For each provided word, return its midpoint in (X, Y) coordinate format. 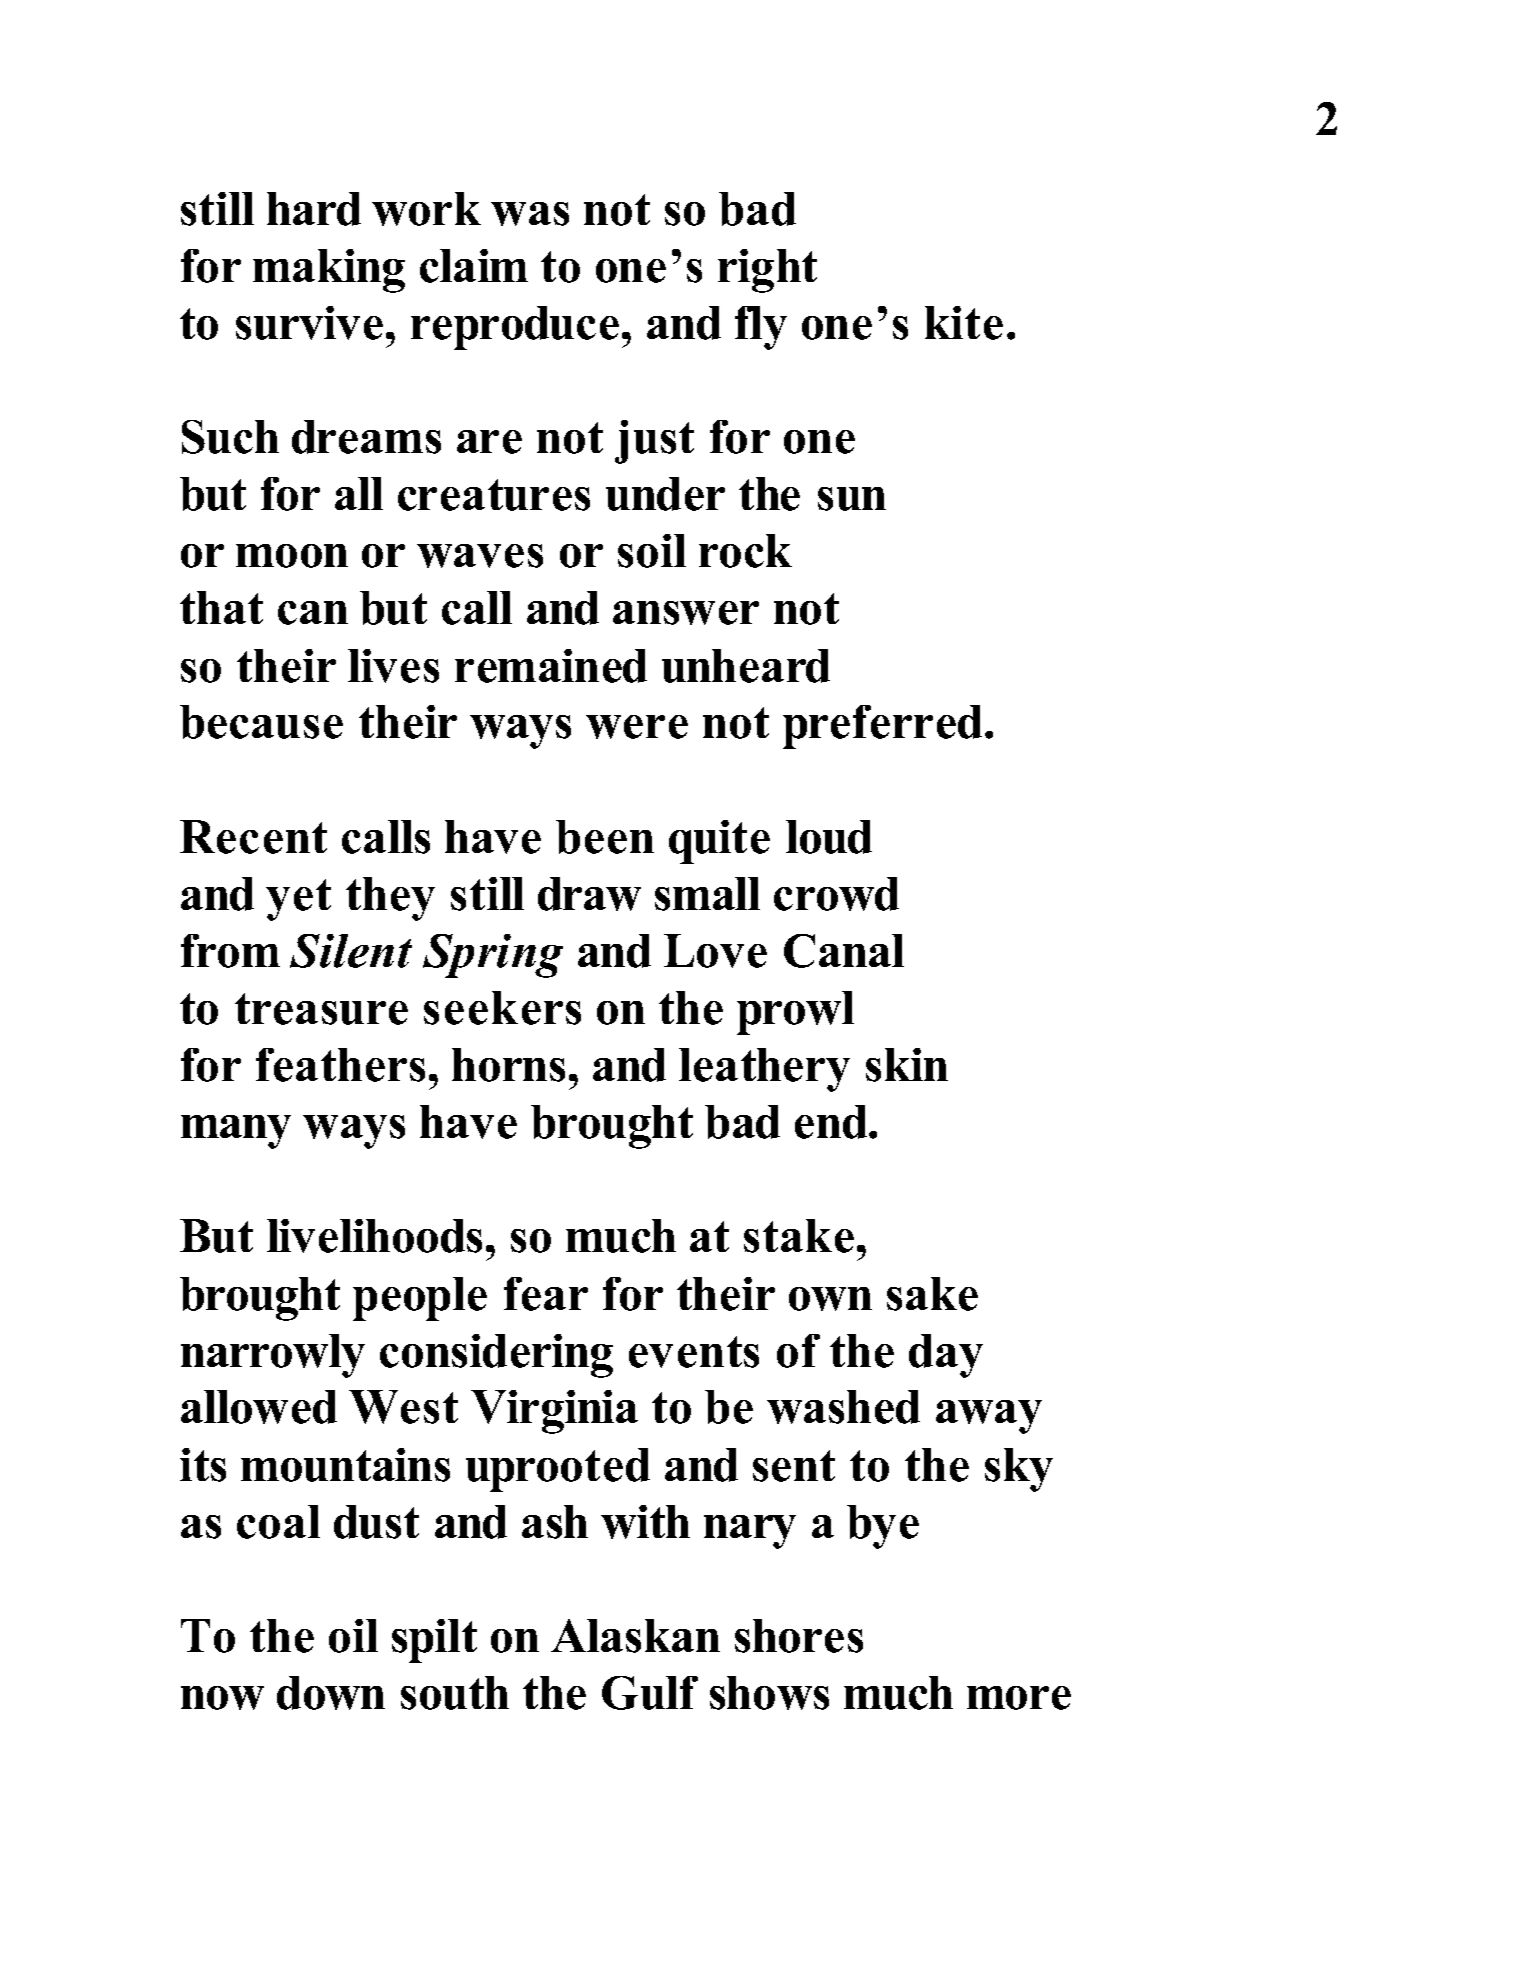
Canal (844, 951)
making (329, 271)
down (331, 1693)
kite (964, 323)
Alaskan (635, 1636)
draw (589, 894)
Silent (351, 951)
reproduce (515, 328)
